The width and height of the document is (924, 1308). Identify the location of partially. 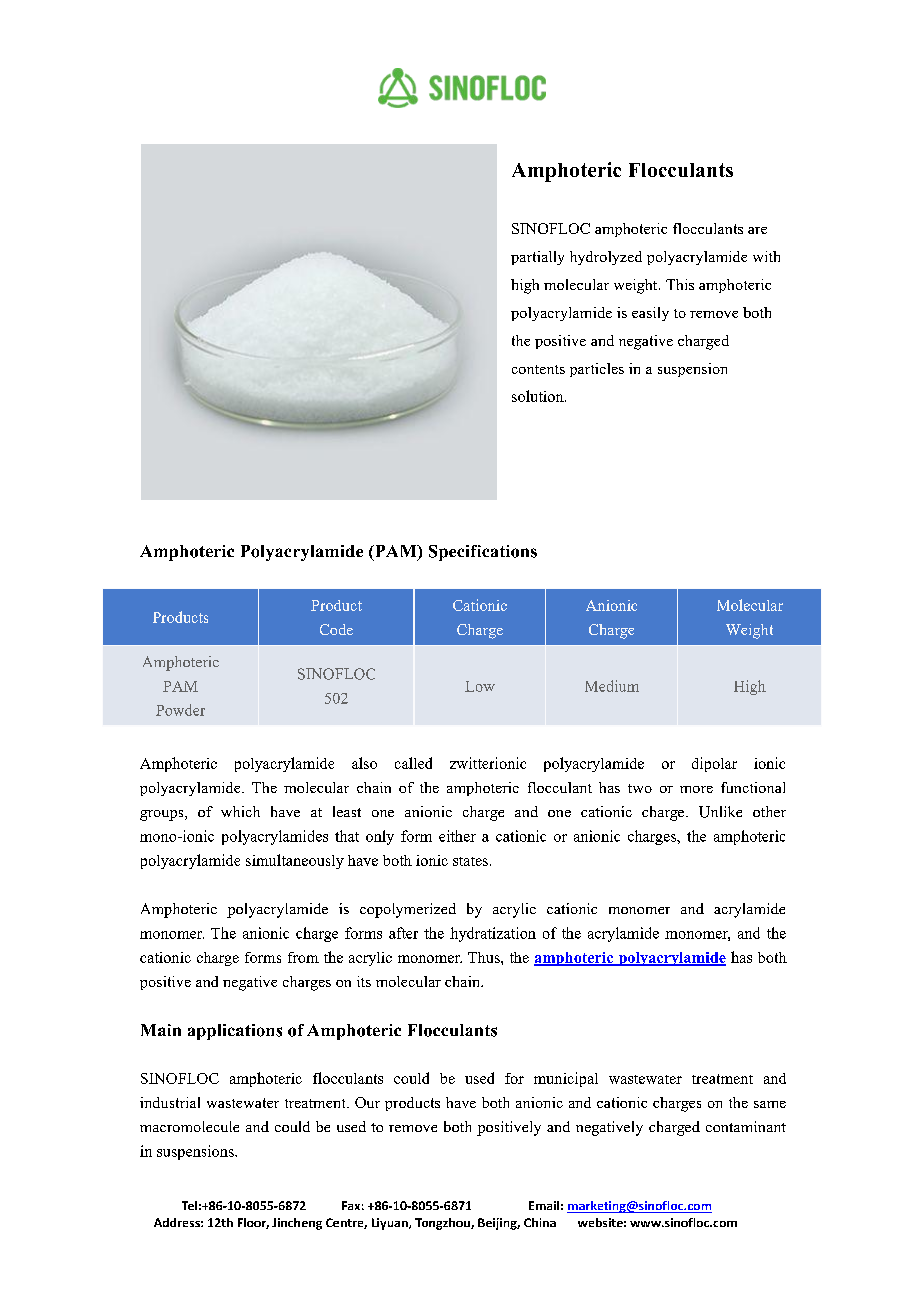
(537, 258).
